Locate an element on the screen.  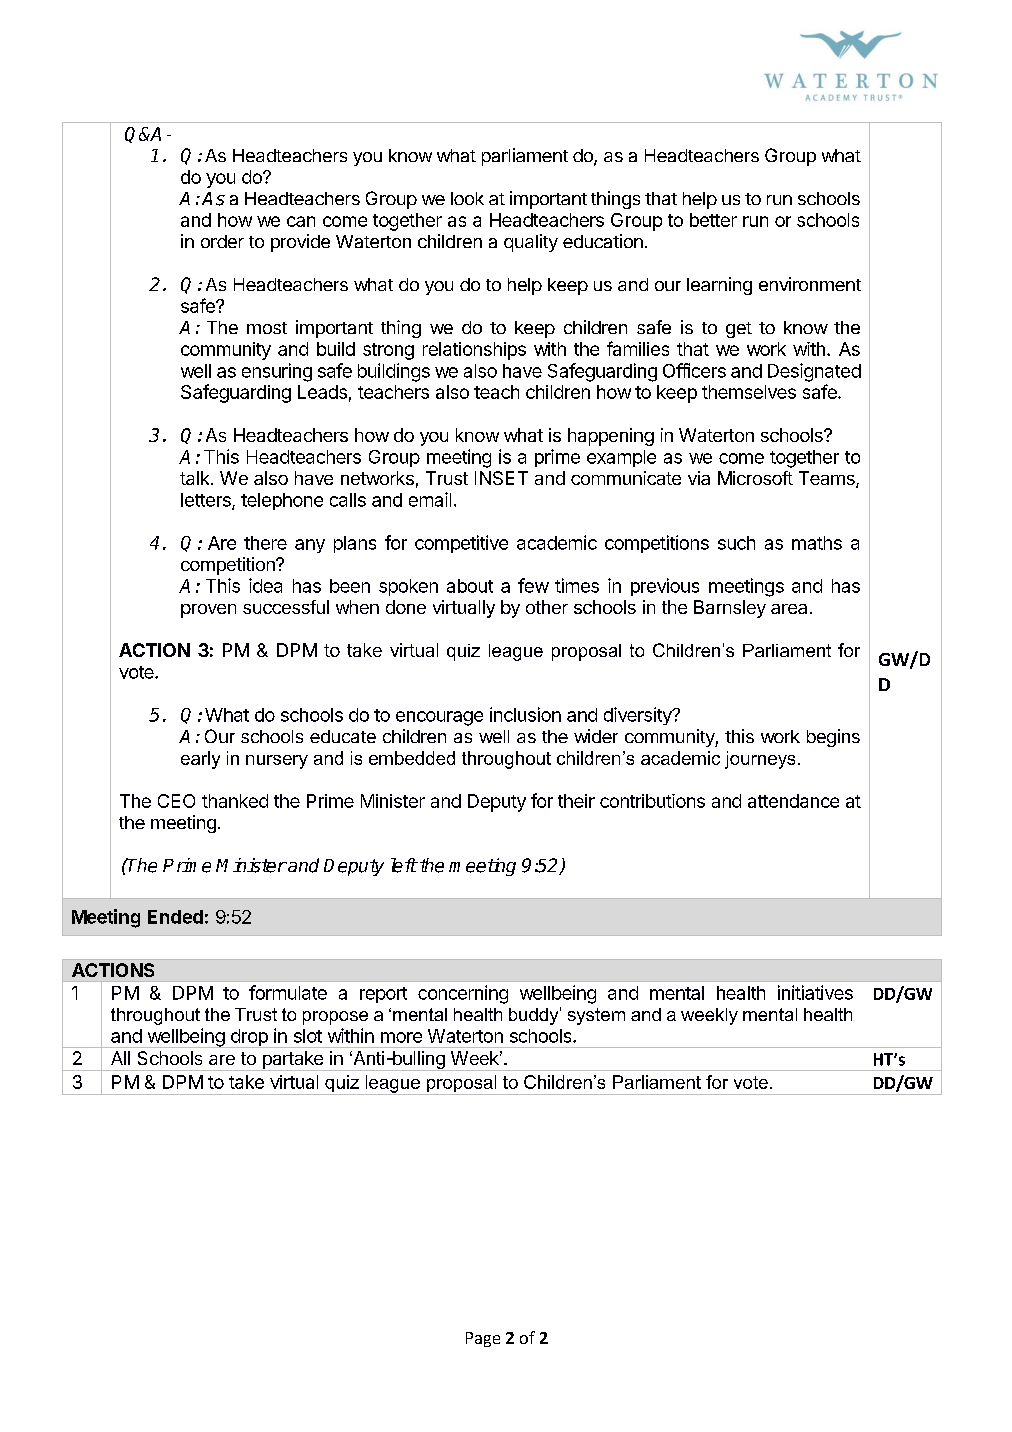
Page is located at coordinates (483, 1339).
